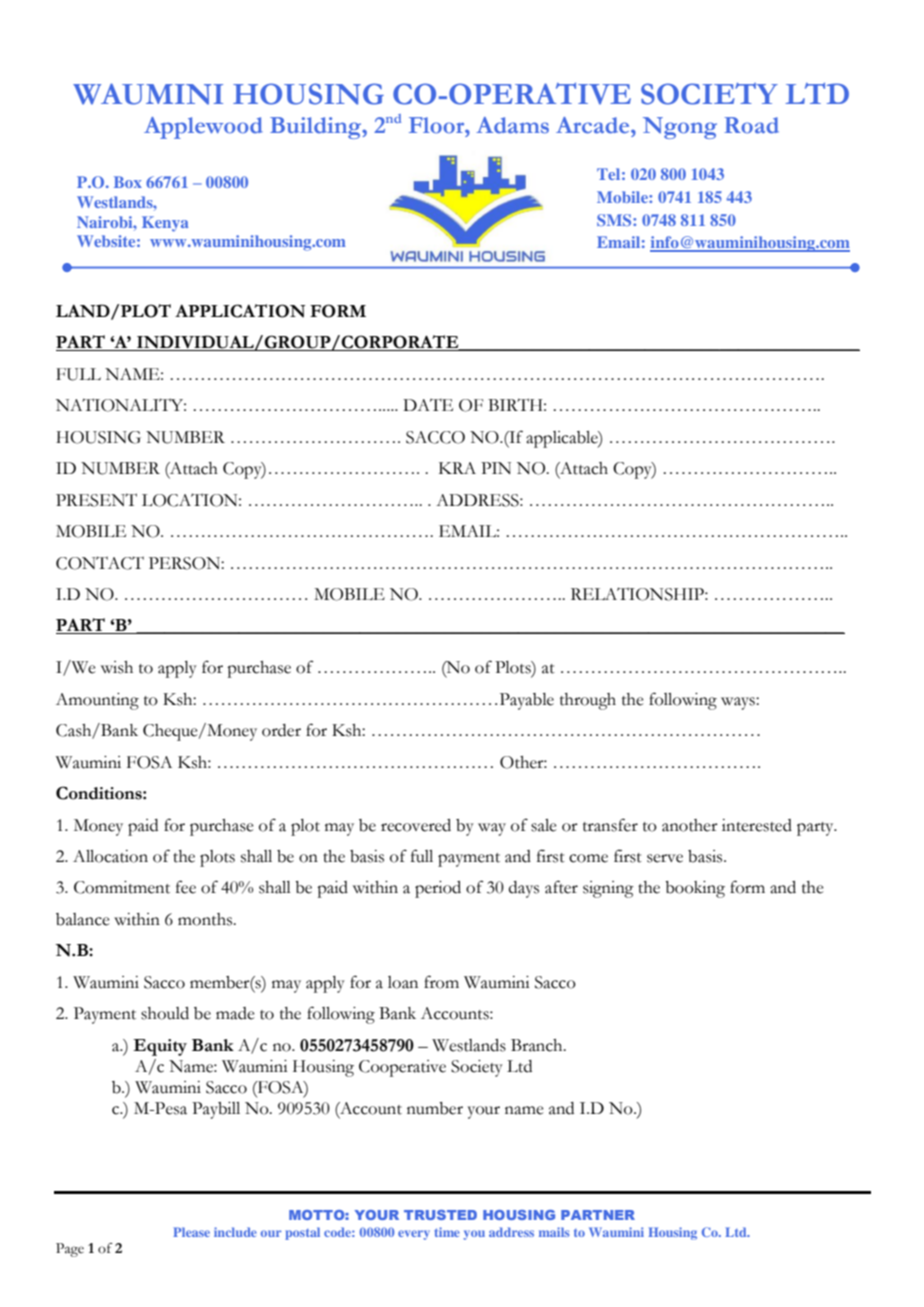 The width and height of the document is (924, 1307). What do you see at coordinates (610, 825) in the document?
I see `transfer` at bounding box center [610, 825].
